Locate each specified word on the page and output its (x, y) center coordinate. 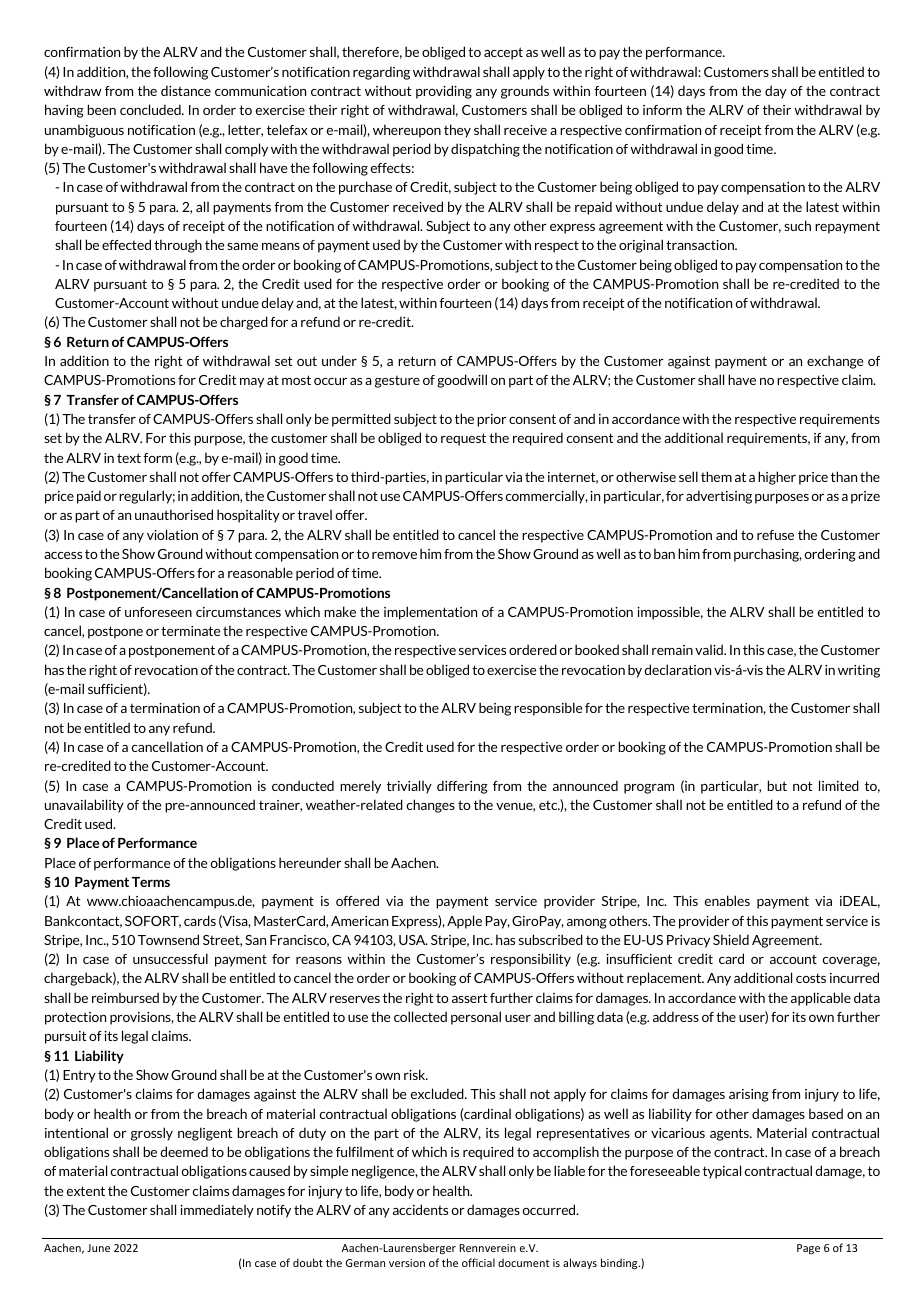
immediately (217, 1211)
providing (444, 92)
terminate (190, 631)
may (252, 383)
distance (186, 90)
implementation (430, 613)
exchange (835, 362)
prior (492, 420)
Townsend (168, 939)
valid (710, 649)
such (797, 225)
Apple (464, 922)
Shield (731, 939)
